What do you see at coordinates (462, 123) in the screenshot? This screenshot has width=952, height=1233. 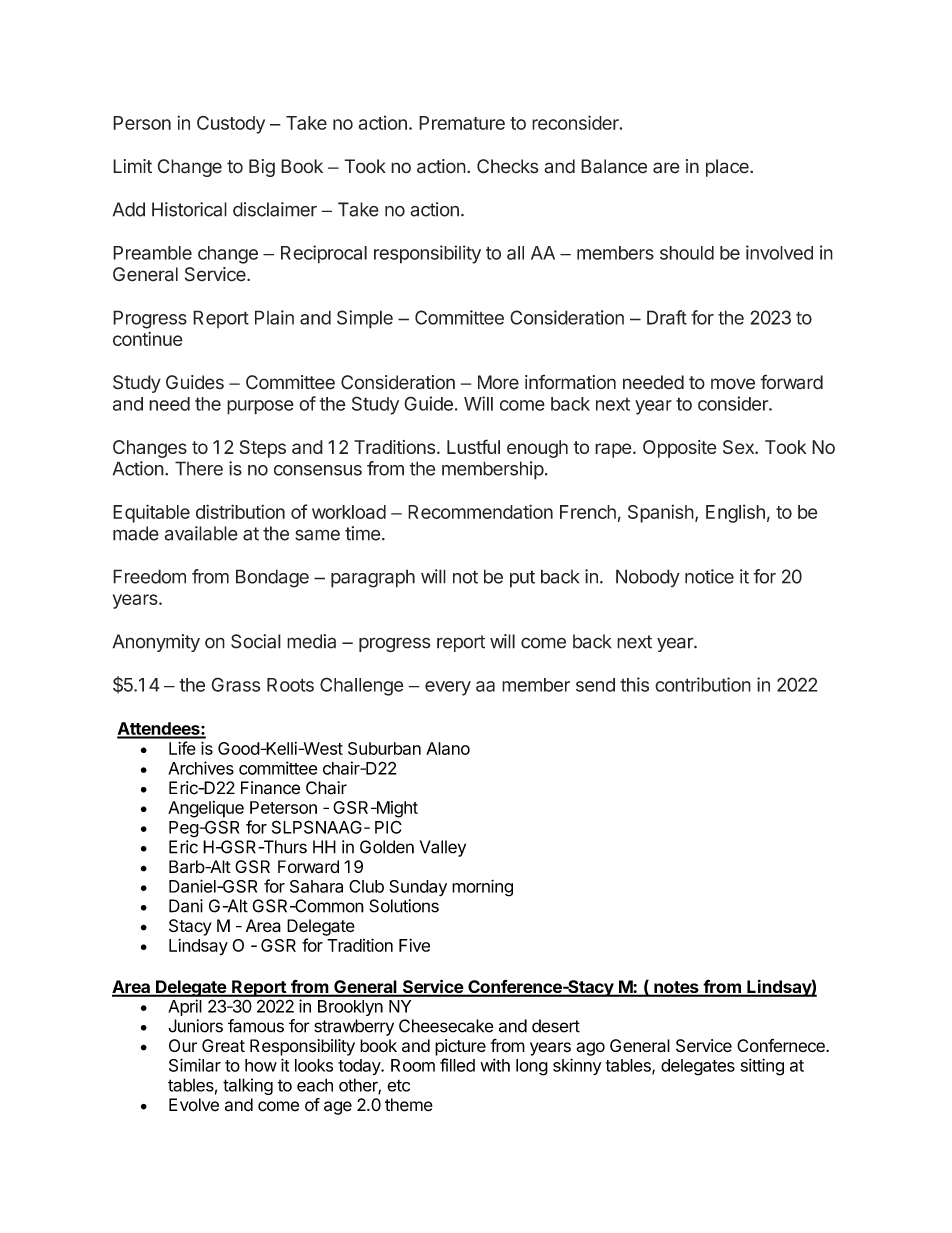 I see `Premature` at bounding box center [462, 123].
